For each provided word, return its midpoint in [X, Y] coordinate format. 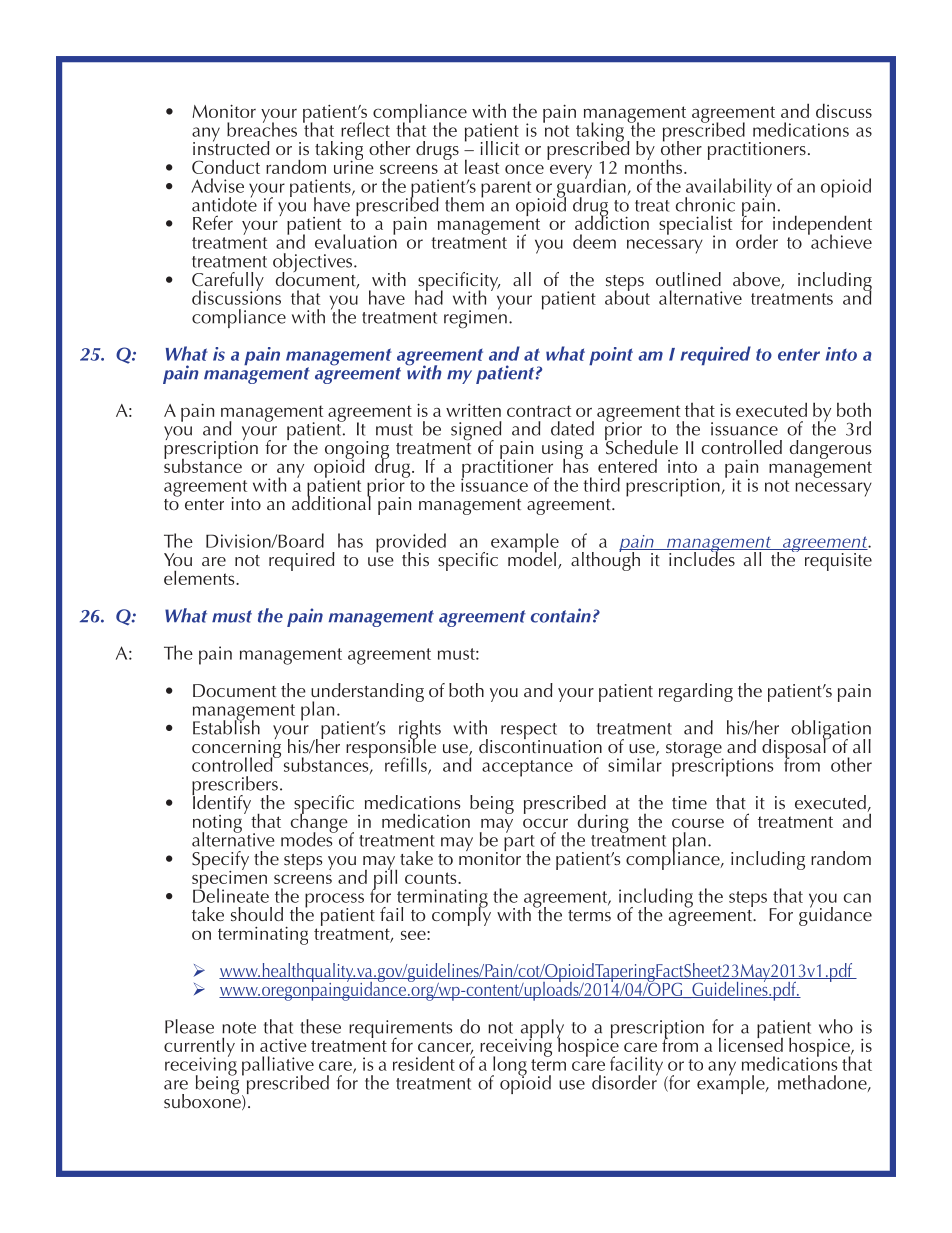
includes [702, 557]
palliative [278, 1067]
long [509, 1067]
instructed [231, 146]
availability [728, 189]
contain [561, 615]
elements [200, 577]
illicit [500, 148]
